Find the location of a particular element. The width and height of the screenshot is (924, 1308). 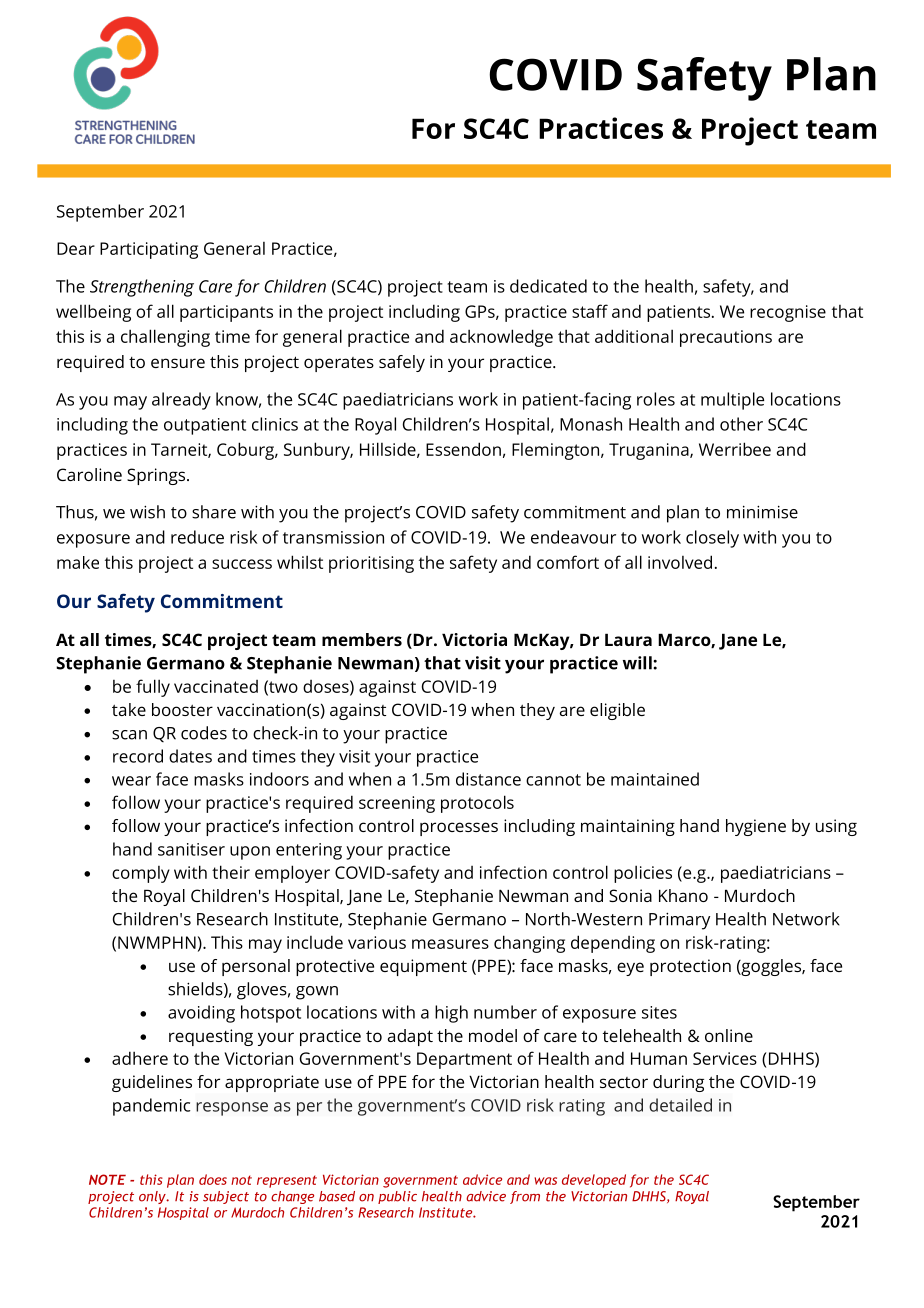

will is located at coordinates (638, 663).
